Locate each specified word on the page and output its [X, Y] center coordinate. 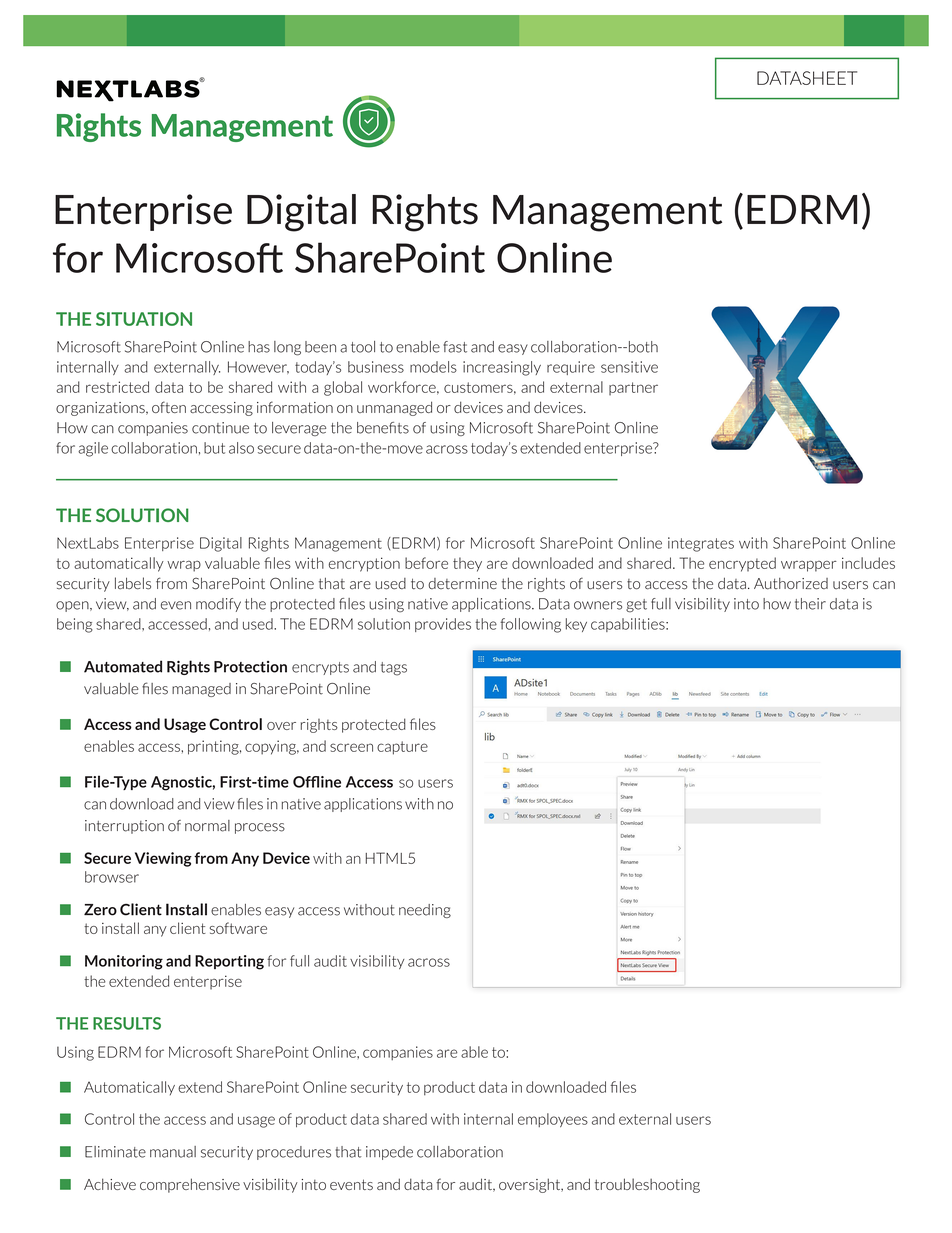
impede [389, 1153]
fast [455, 347]
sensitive [629, 367]
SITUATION [144, 319]
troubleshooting [647, 1185]
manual [173, 1152]
